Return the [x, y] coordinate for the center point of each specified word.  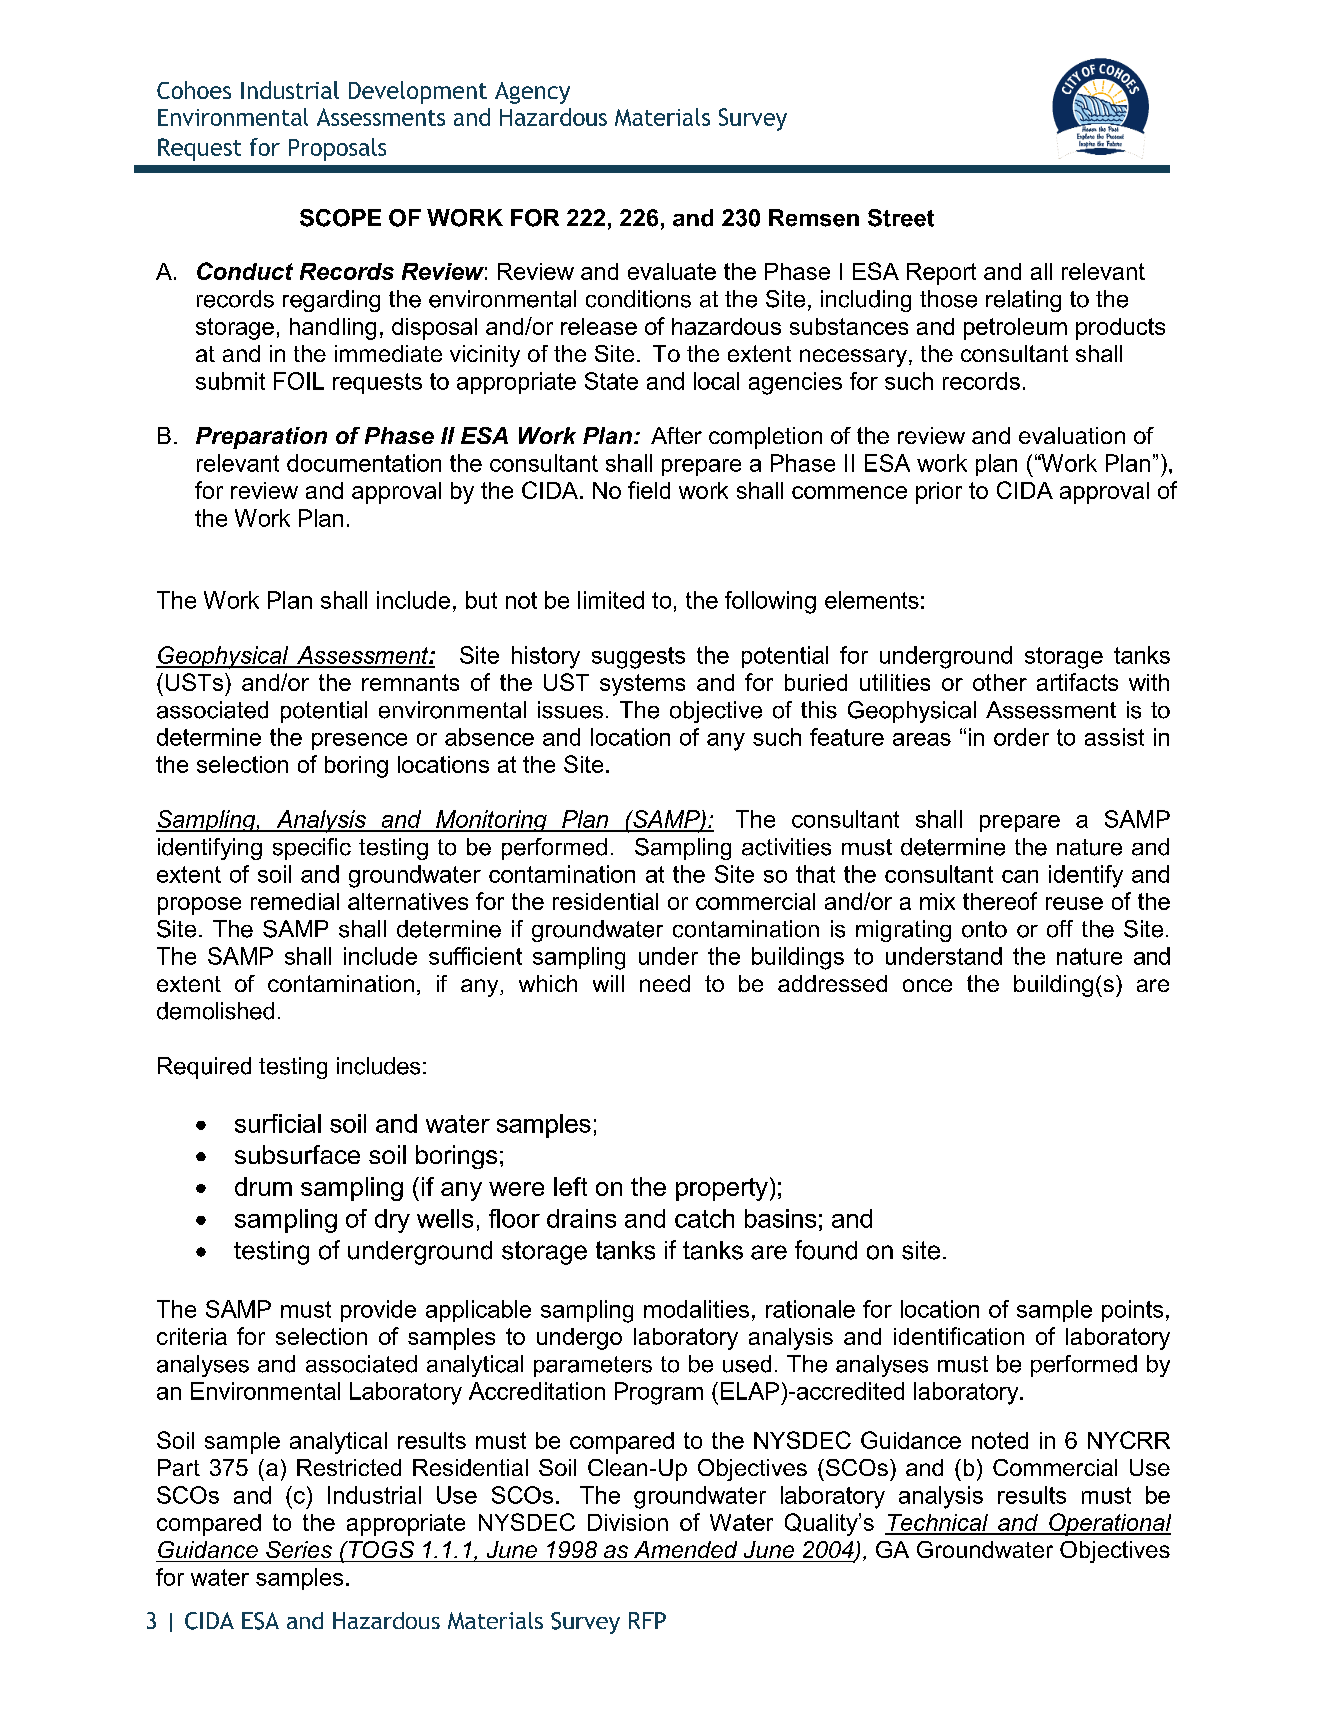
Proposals [337, 149]
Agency [532, 93]
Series [299, 1549]
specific [312, 849]
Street [901, 218]
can [1020, 876]
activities [786, 847]
